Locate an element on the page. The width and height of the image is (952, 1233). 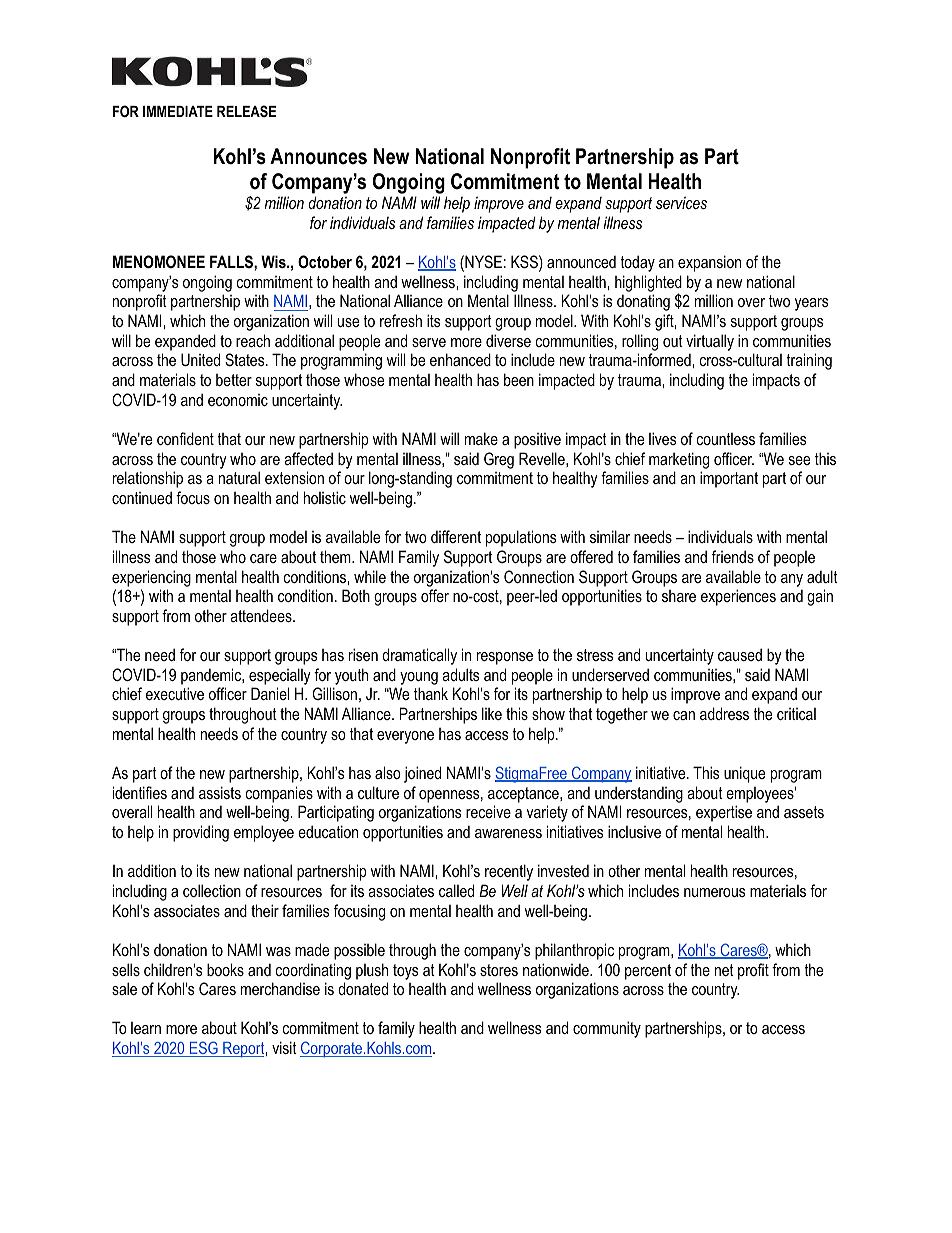
services is located at coordinates (681, 202).
